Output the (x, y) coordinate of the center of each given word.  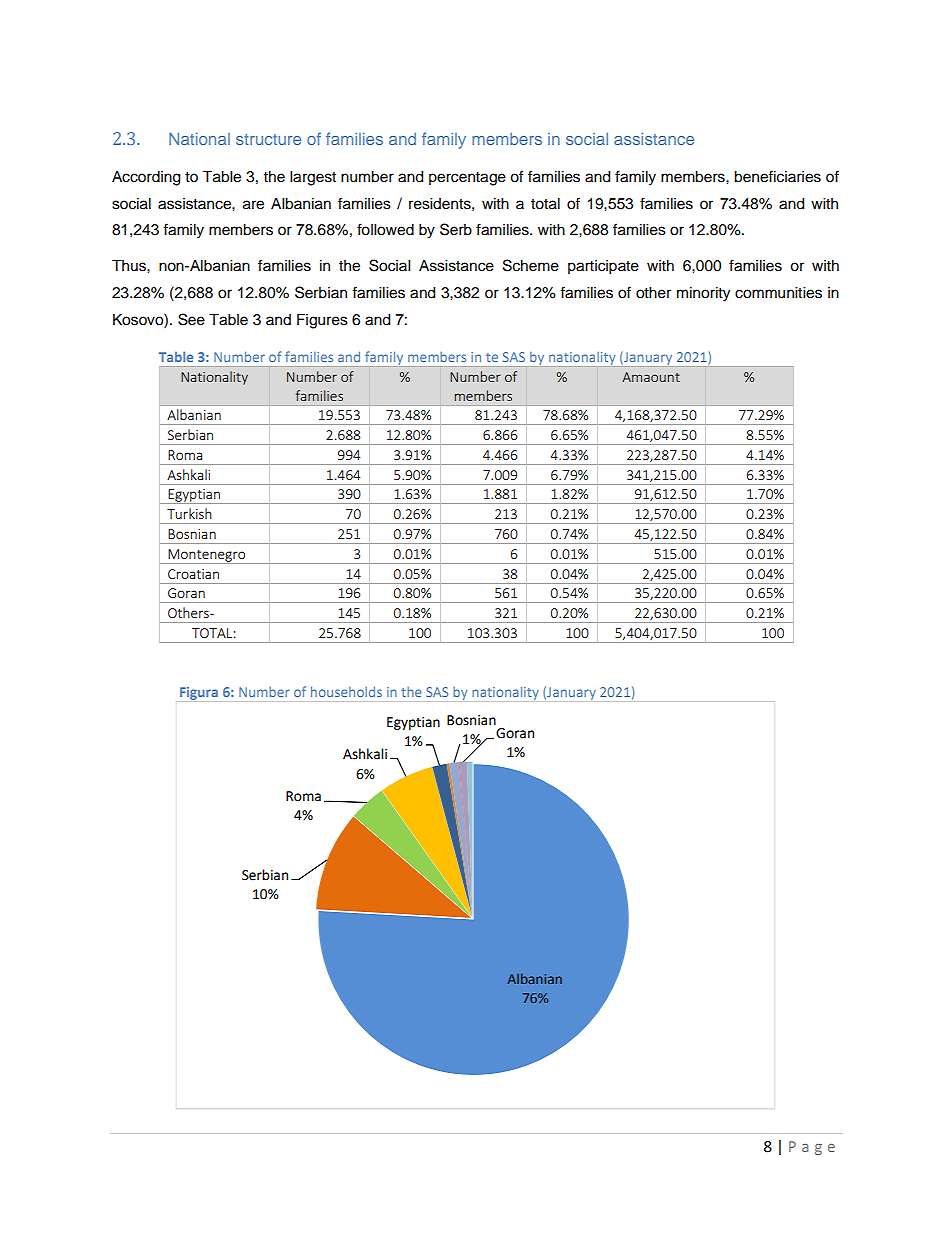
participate (603, 267)
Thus (130, 266)
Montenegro (207, 556)
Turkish (189, 513)
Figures (322, 321)
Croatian (193, 574)
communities (778, 293)
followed (385, 229)
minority (703, 294)
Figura (199, 693)
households (346, 692)
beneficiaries (777, 176)
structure (268, 139)
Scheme (531, 265)
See (191, 319)
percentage (467, 179)
